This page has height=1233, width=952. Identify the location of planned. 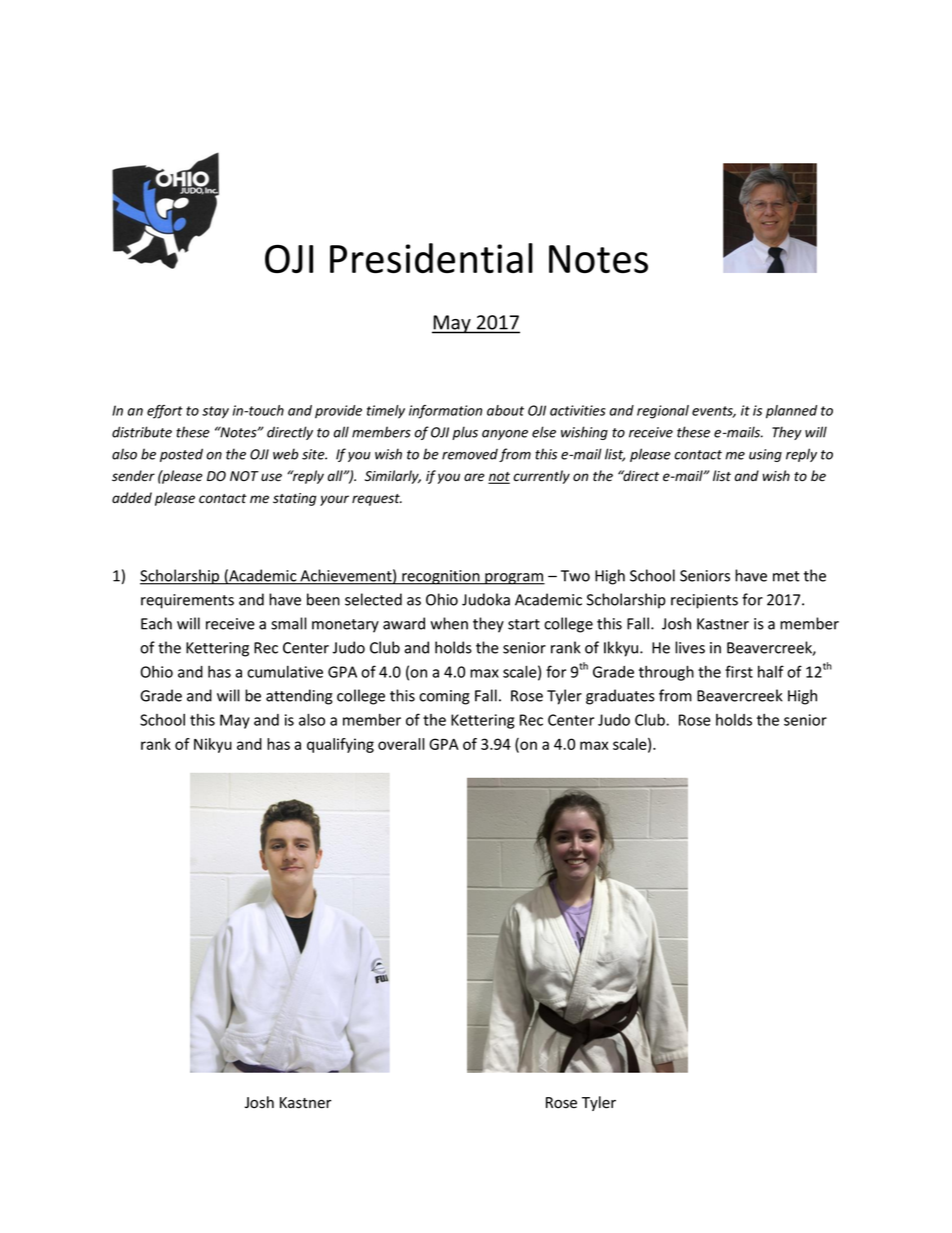
(791, 412).
